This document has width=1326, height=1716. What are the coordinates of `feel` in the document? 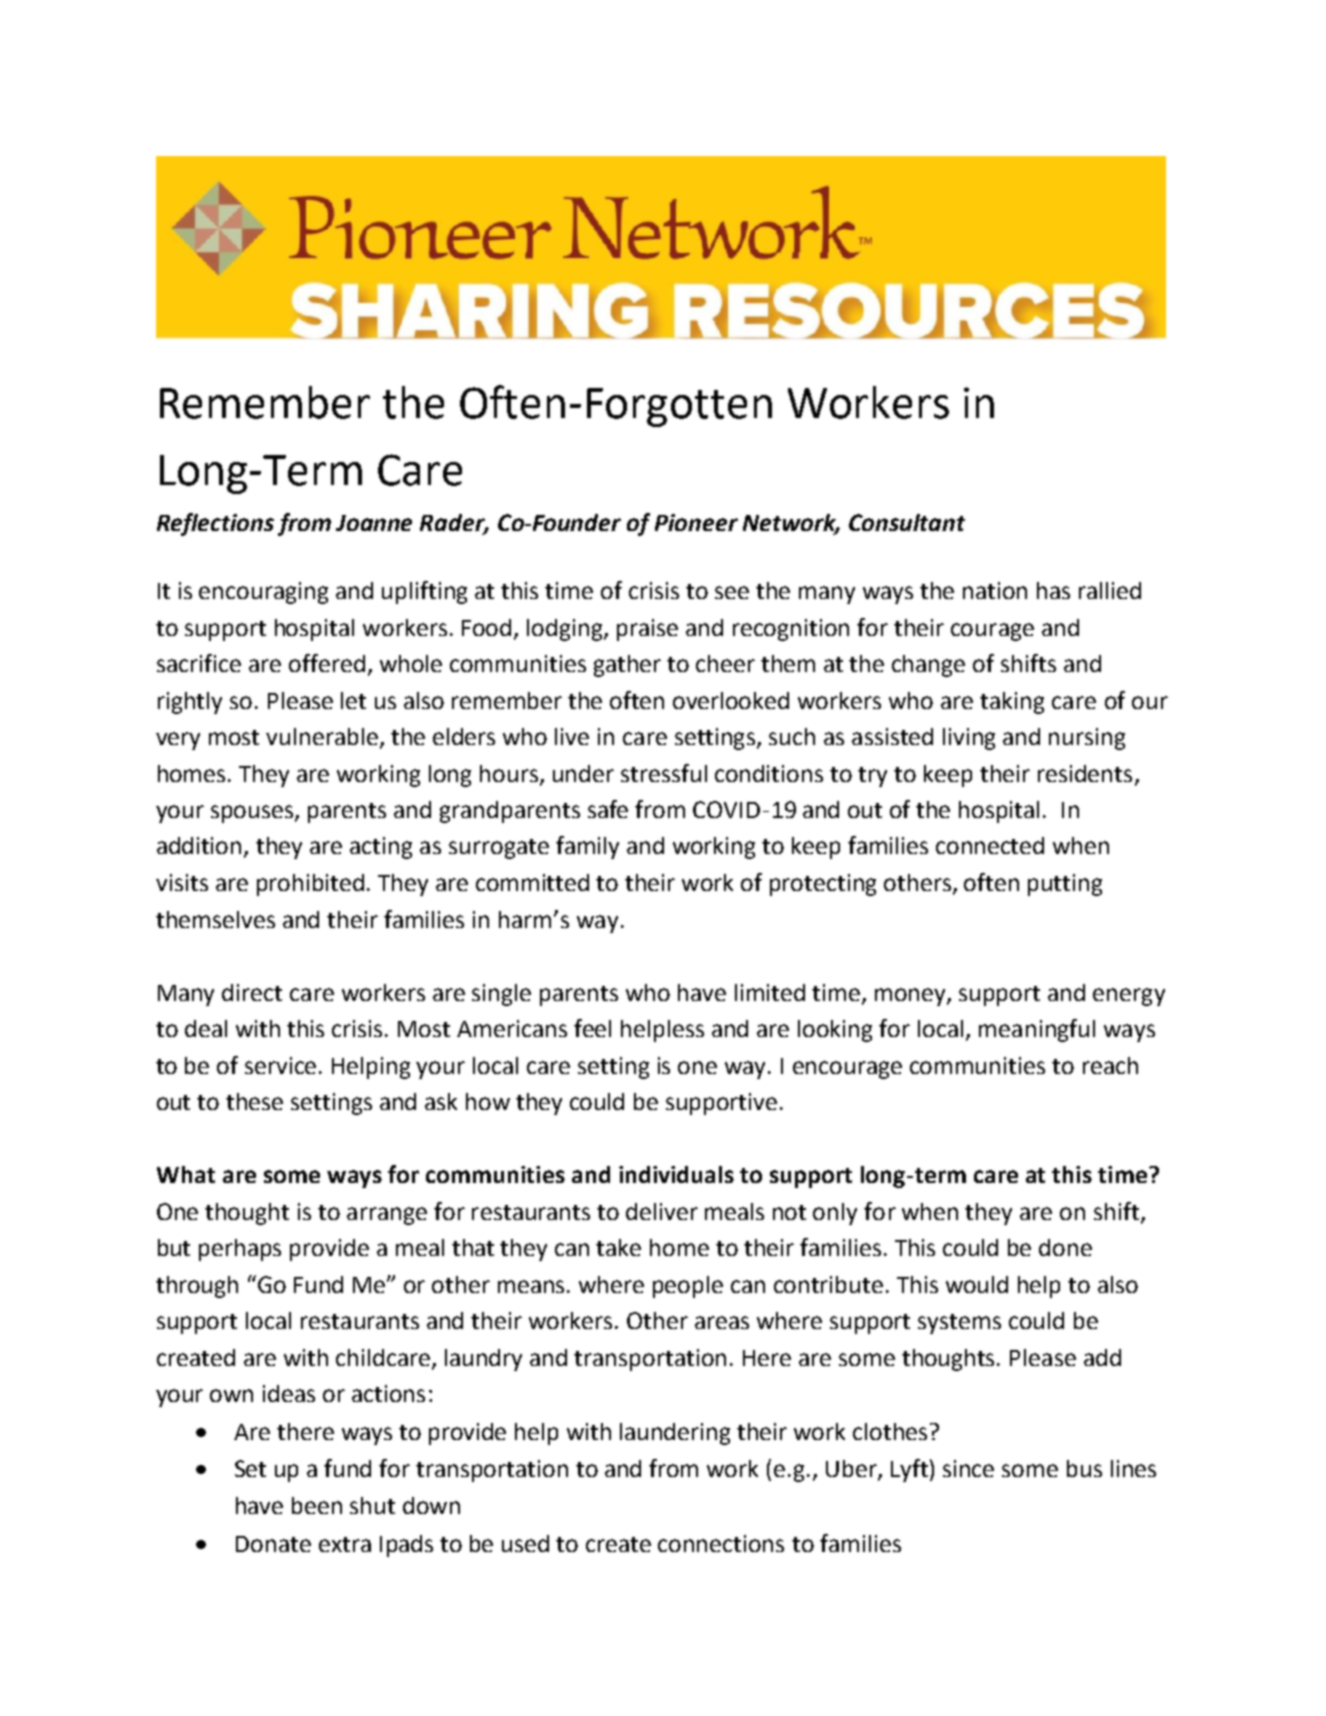 It's located at (592, 1028).
